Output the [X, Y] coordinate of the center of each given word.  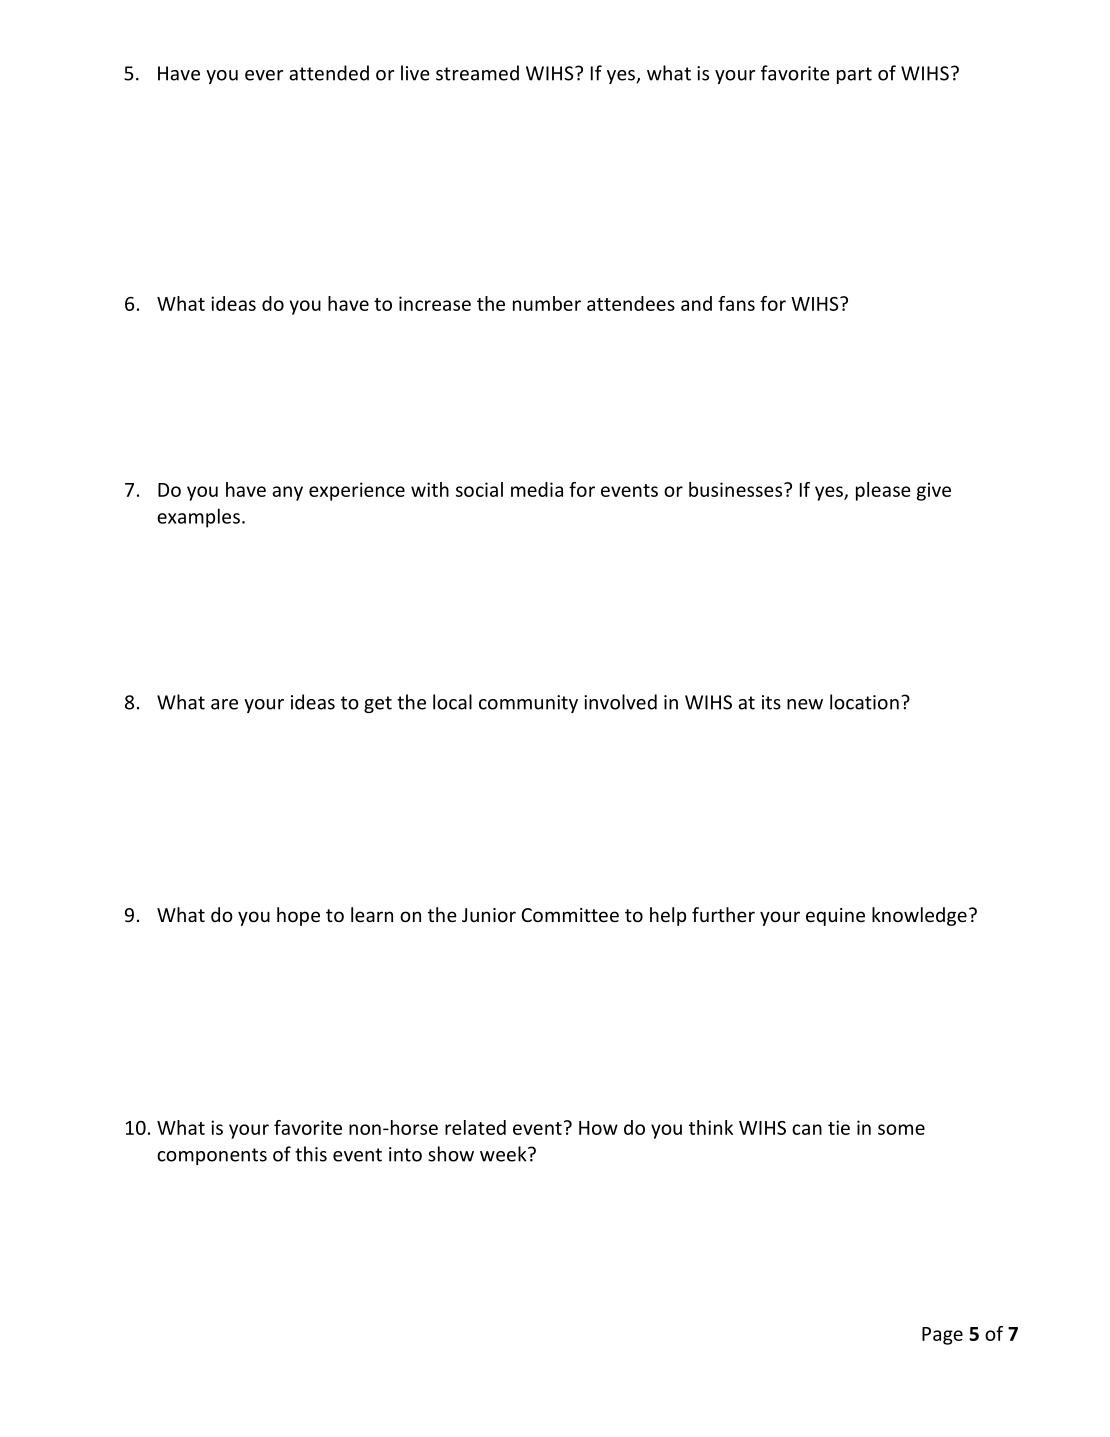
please [883, 491]
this [311, 1154]
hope [298, 916]
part [854, 75]
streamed [477, 73]
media [537, 489]
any [287, 493]
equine [835, 917]
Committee [570, 915]
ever [264, 75]
